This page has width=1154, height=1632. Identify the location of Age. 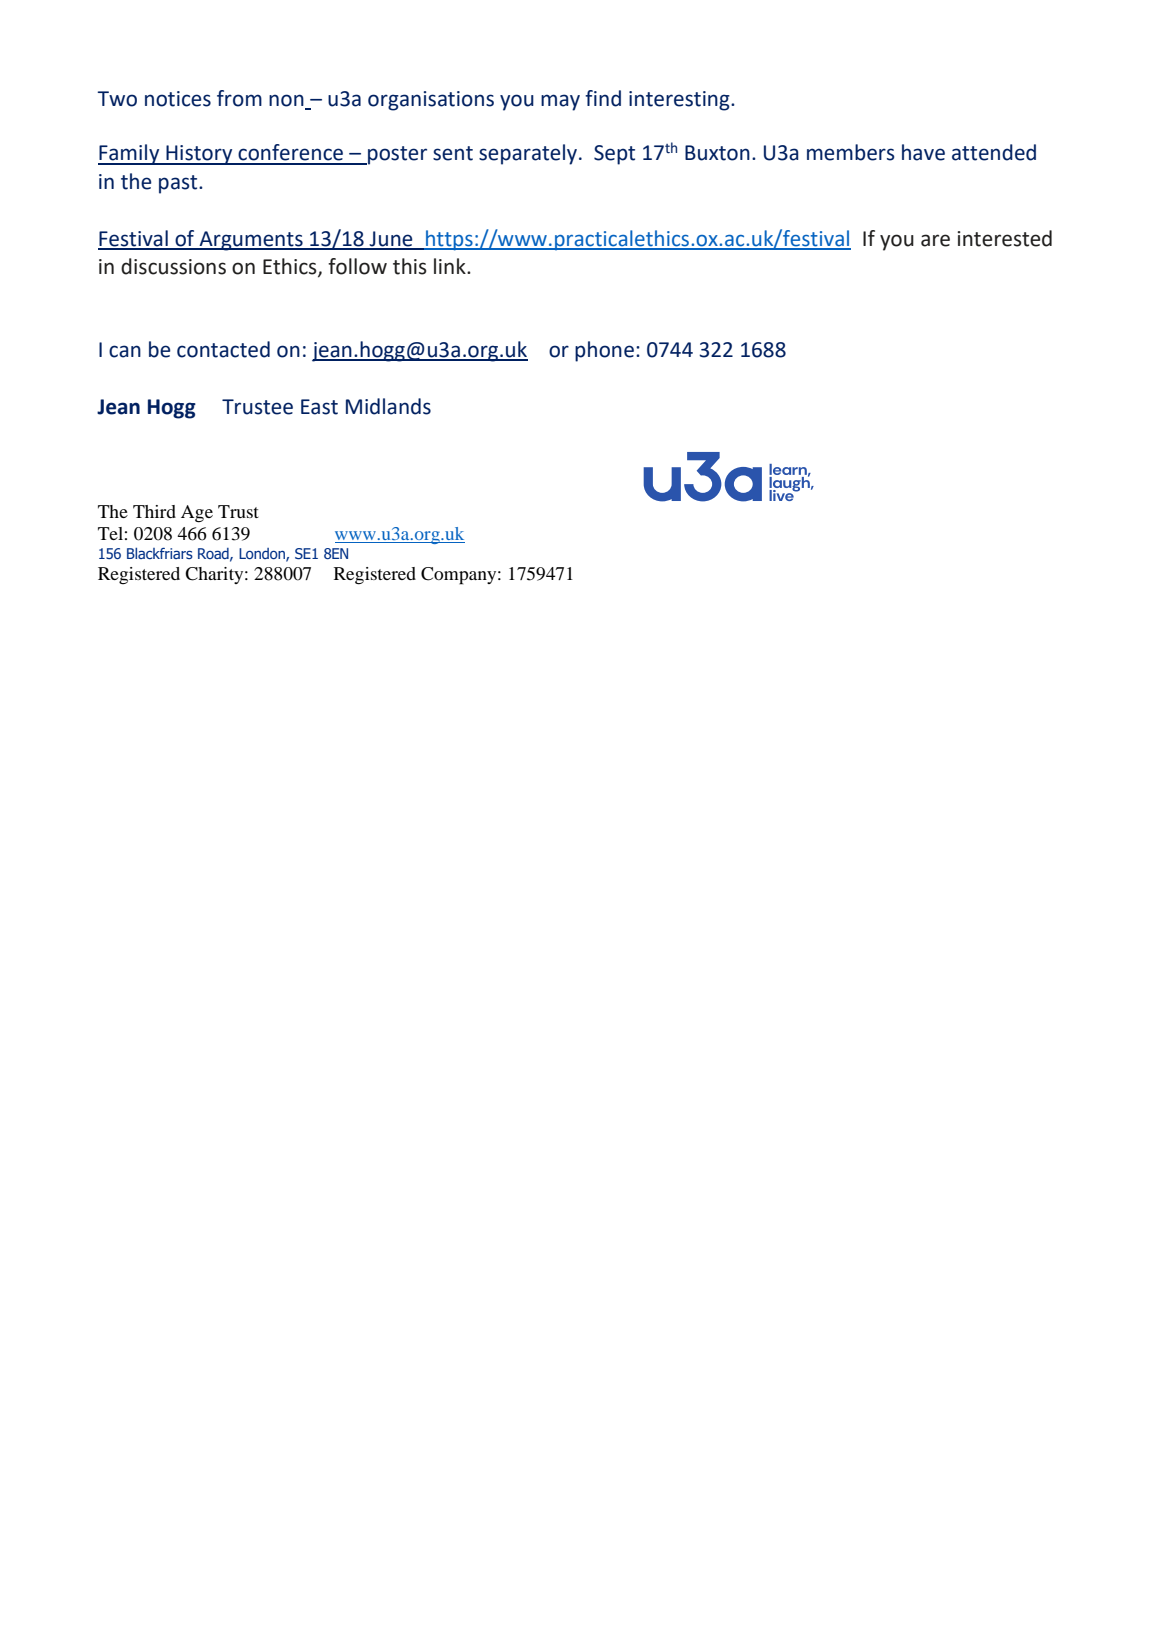
(197, 514).
